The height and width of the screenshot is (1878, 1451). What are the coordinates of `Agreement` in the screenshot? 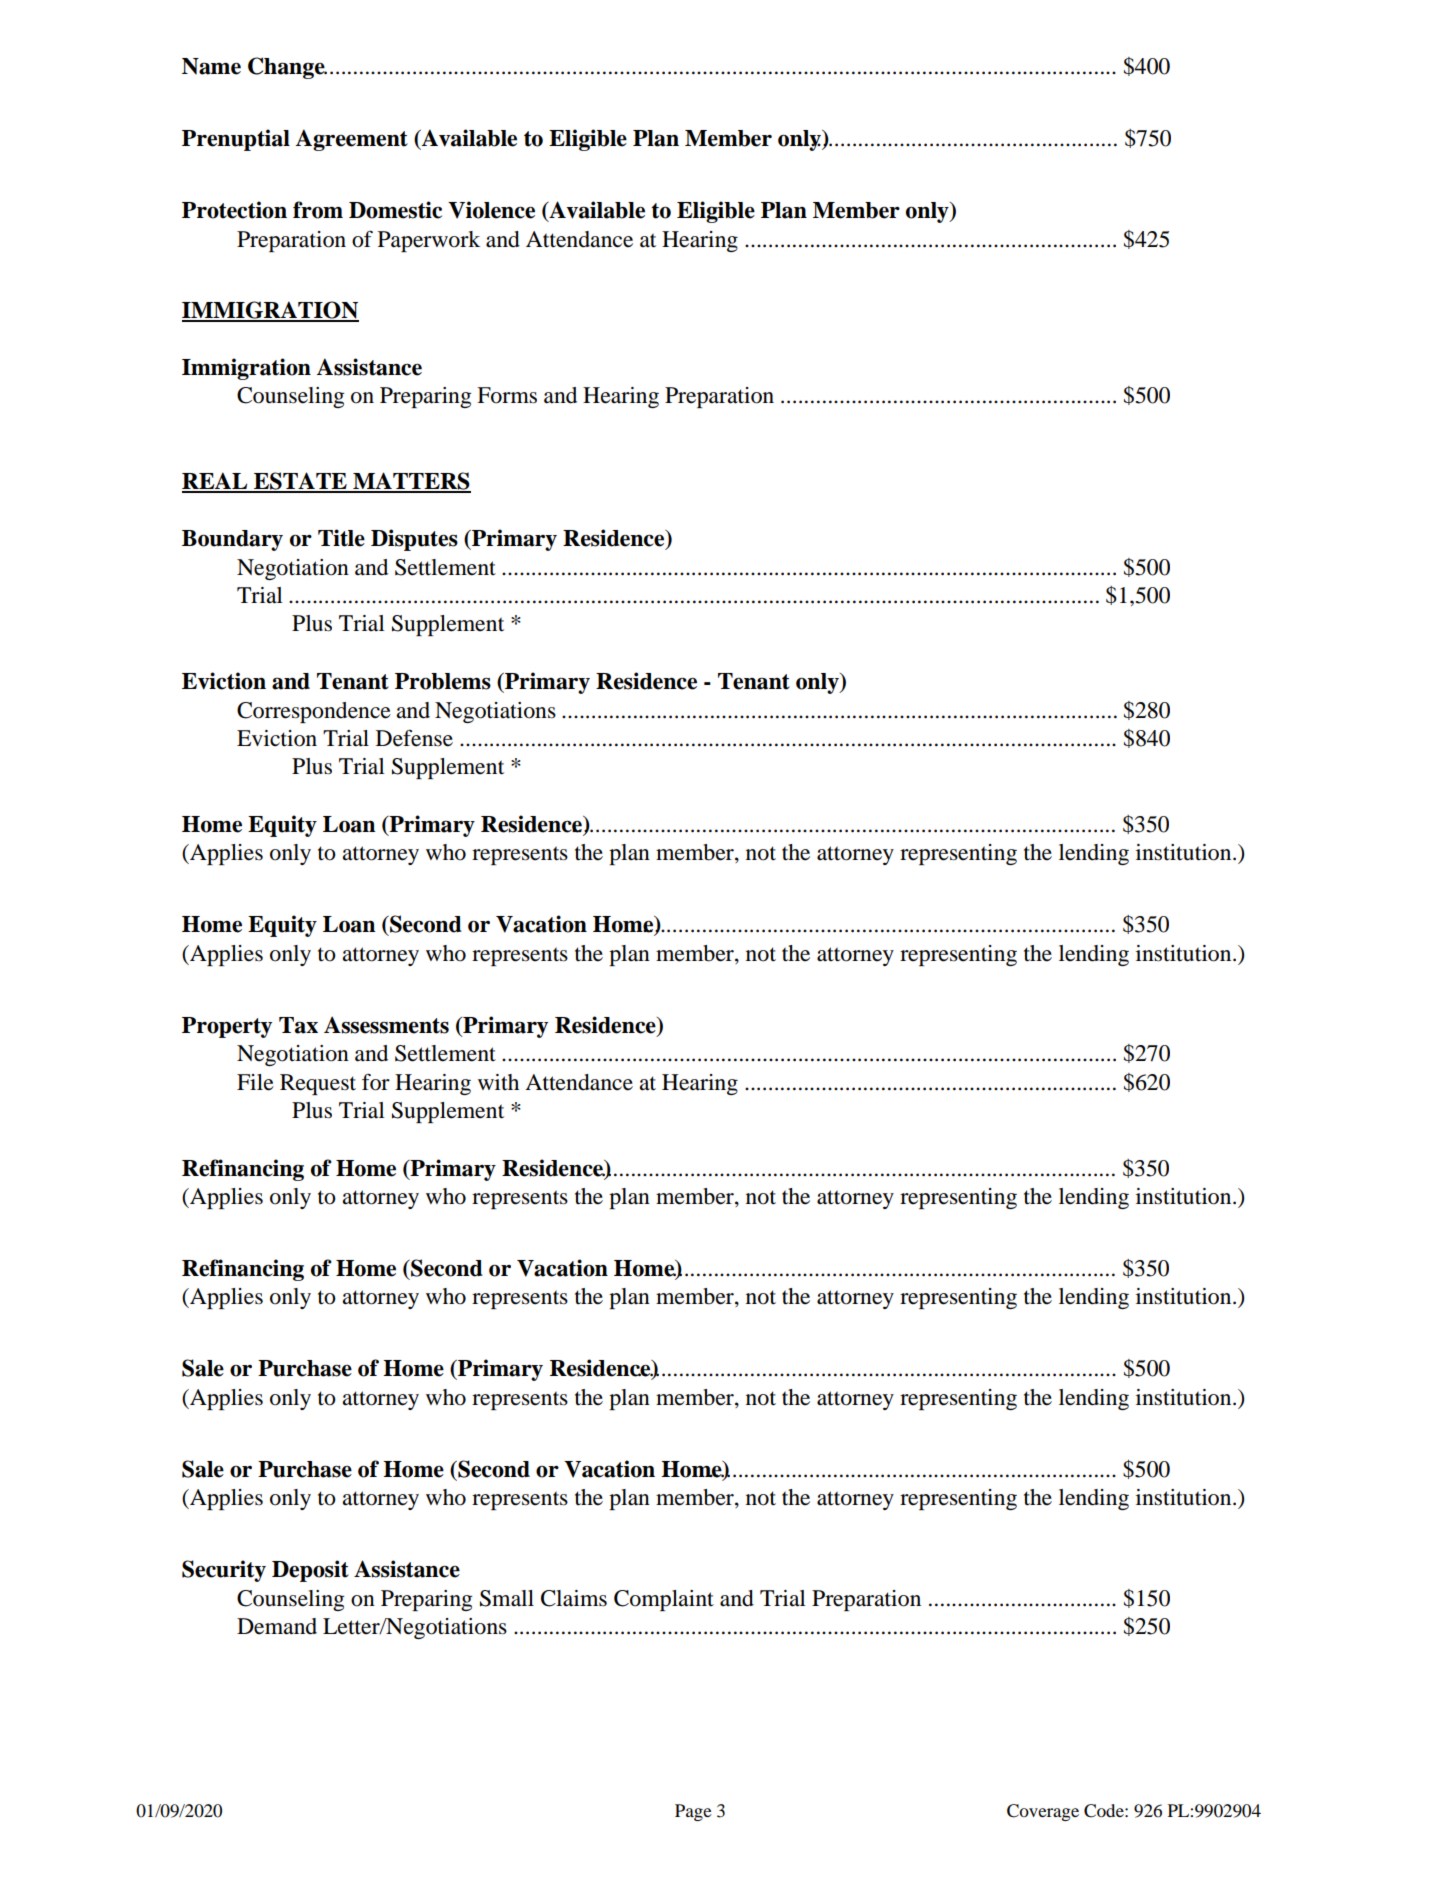 It's located at (352, 140).
